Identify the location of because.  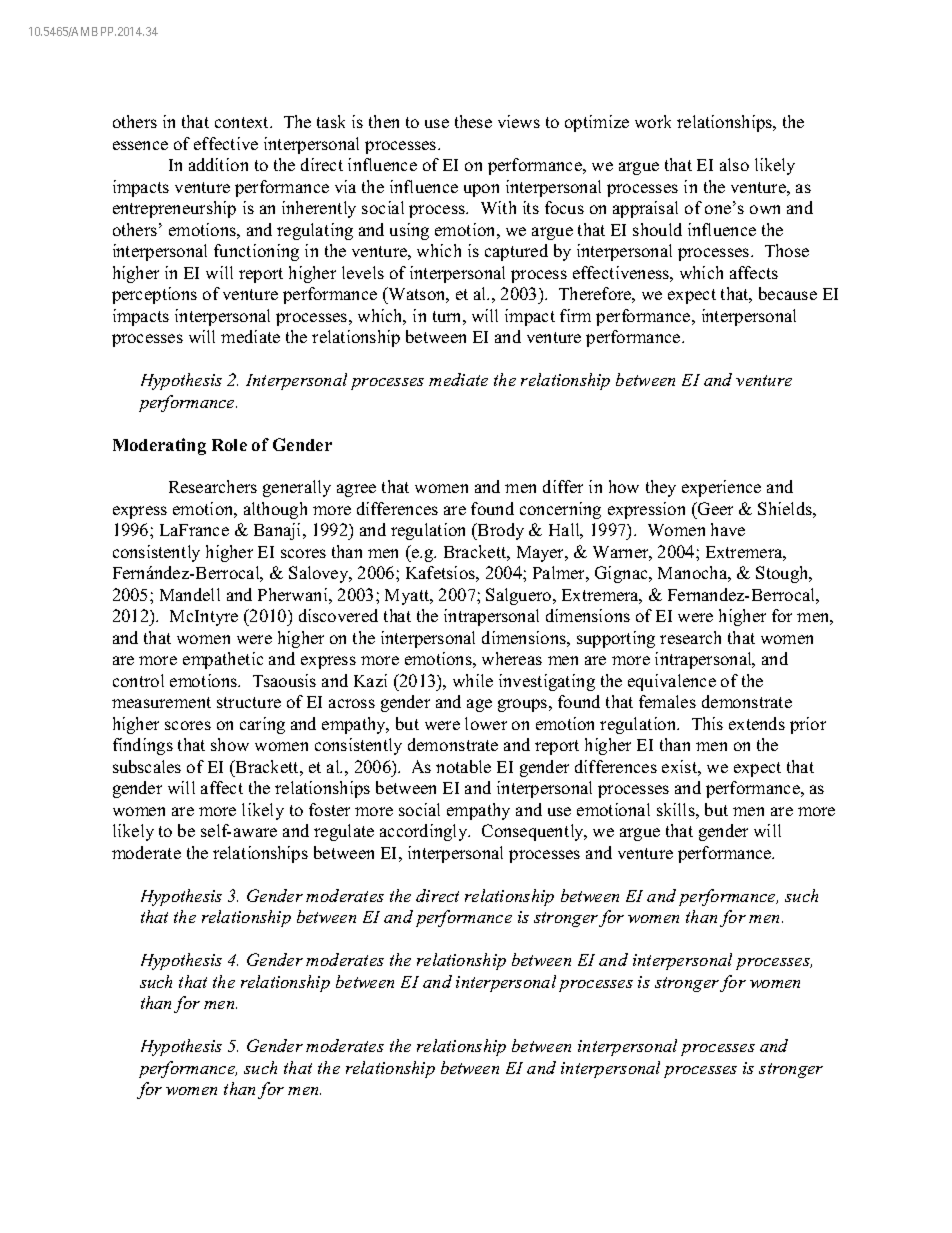
(788, 293).
